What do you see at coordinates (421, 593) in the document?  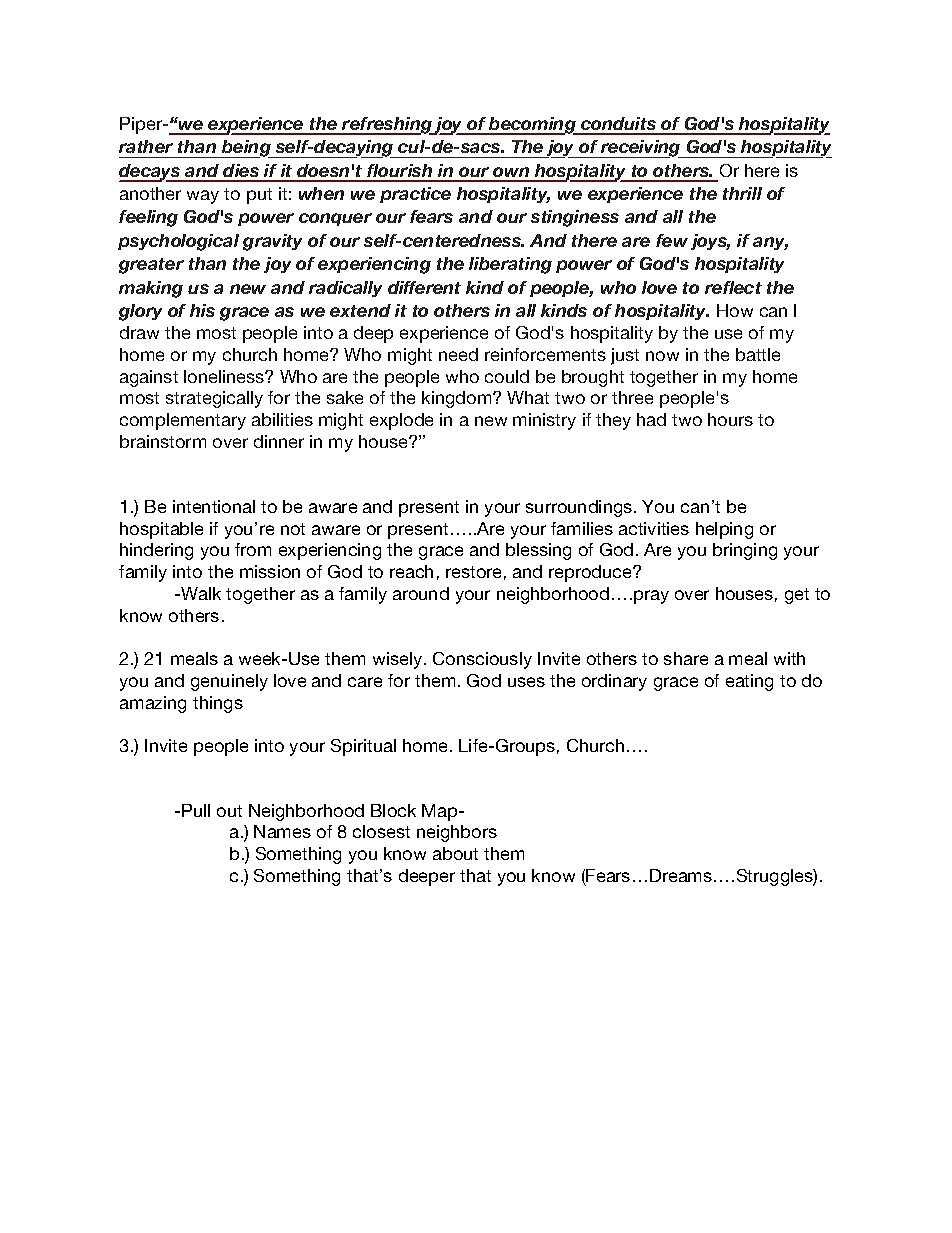 I see `around` at bounding box center [421, 593].
